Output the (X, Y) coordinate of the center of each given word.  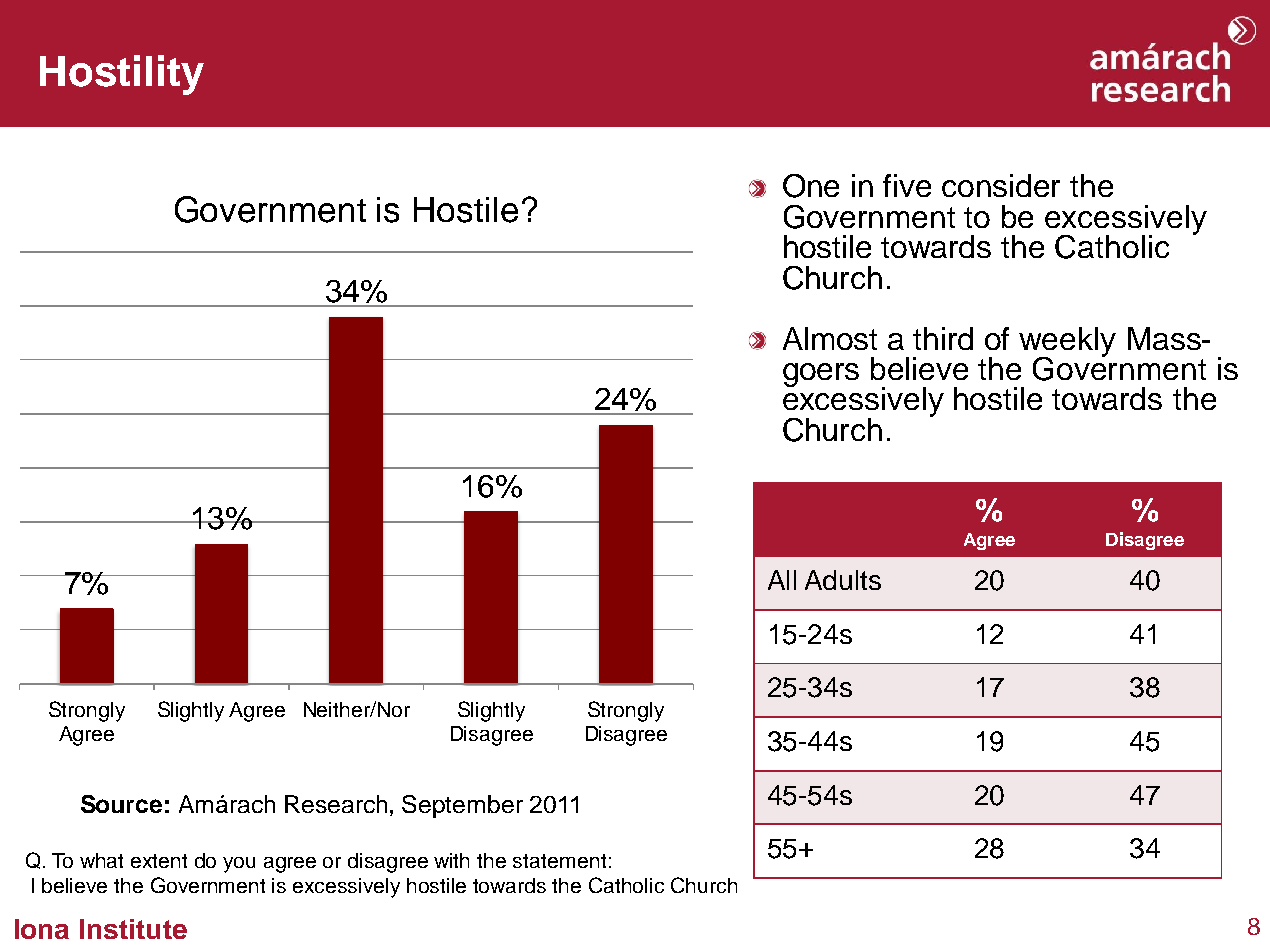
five (907, 185)
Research (336, 804)
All (782, 580)
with (451, 860)
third (943, 338)
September (462, 806)
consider (1001, 185)
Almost (830, 338)
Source (121, 804)
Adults (843, 580)
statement (559, 861)
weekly (1067, 343)
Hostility (122, 75)
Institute (133, 929)
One (811, 186)
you (239, 865)
